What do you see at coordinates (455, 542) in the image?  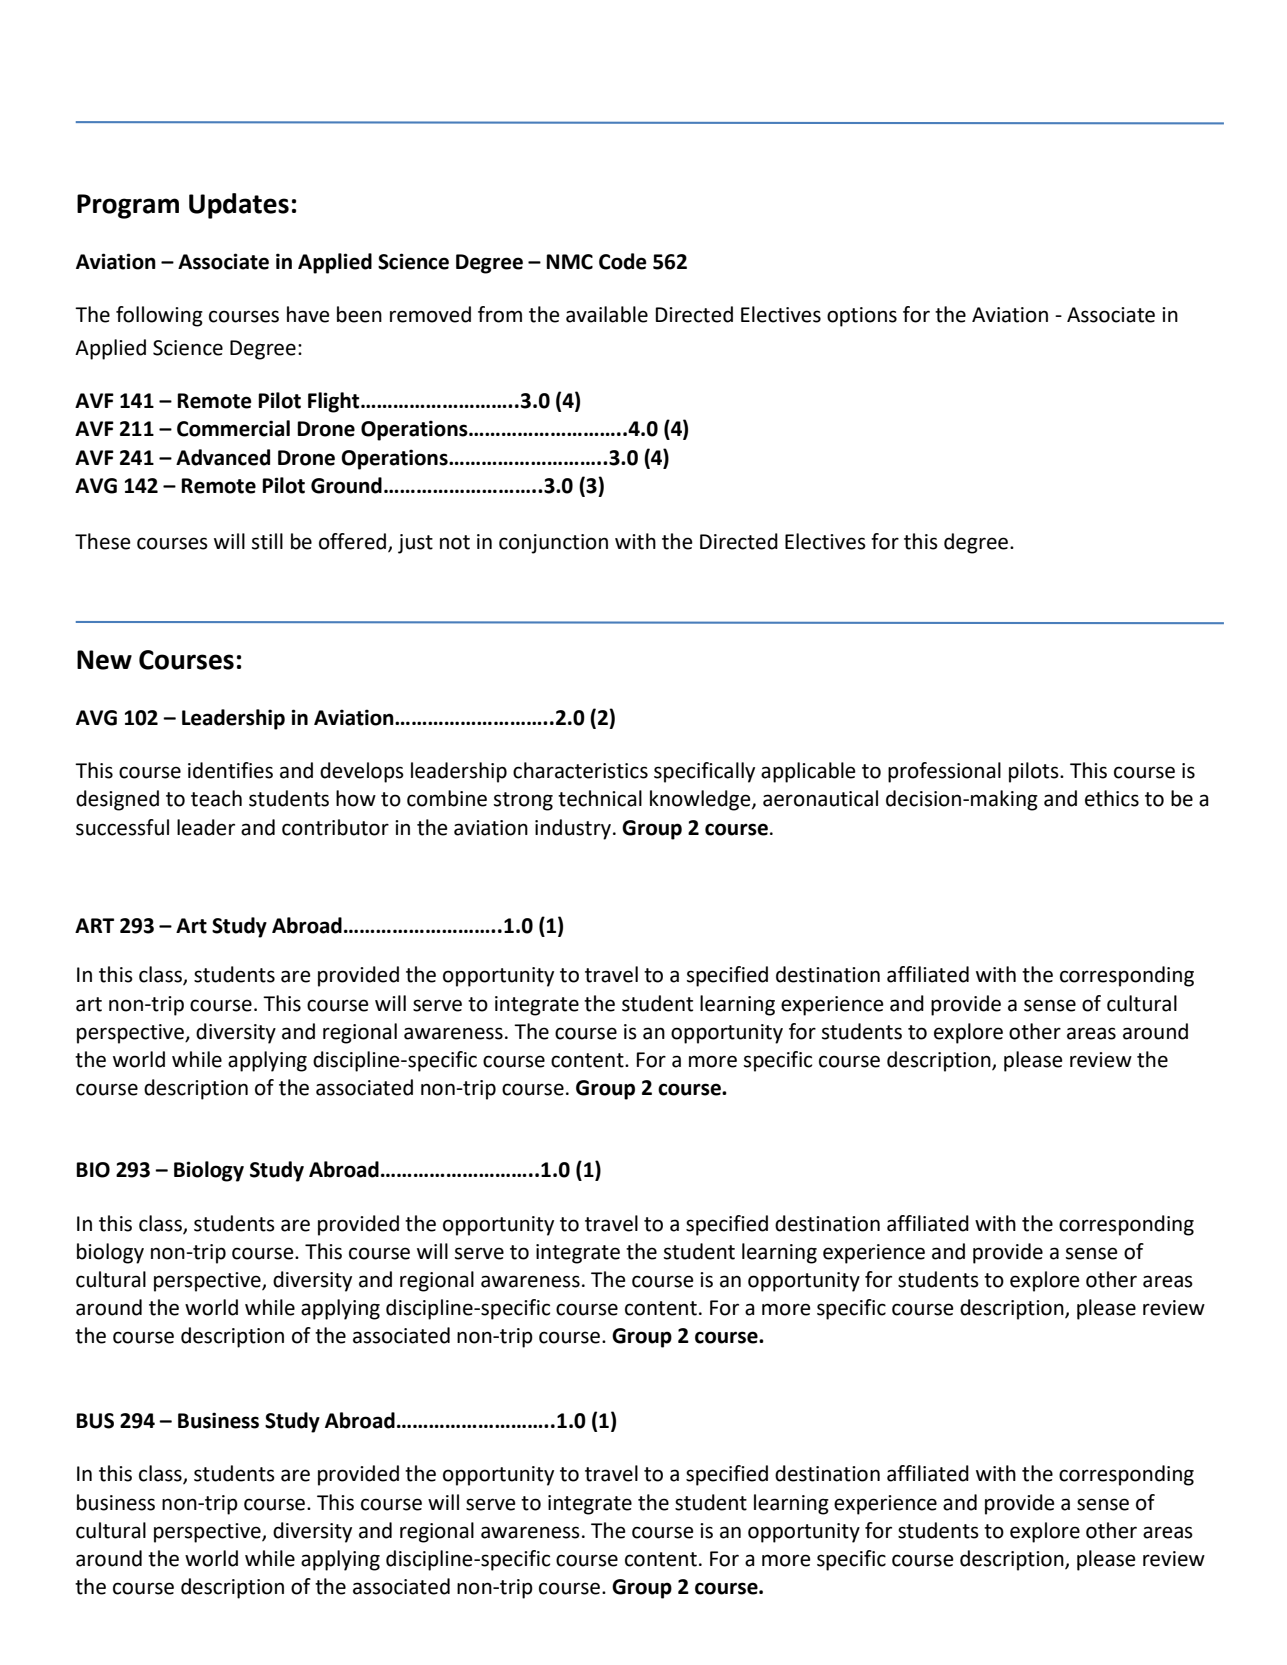 I see `not` at bounding box center [455, 542].
